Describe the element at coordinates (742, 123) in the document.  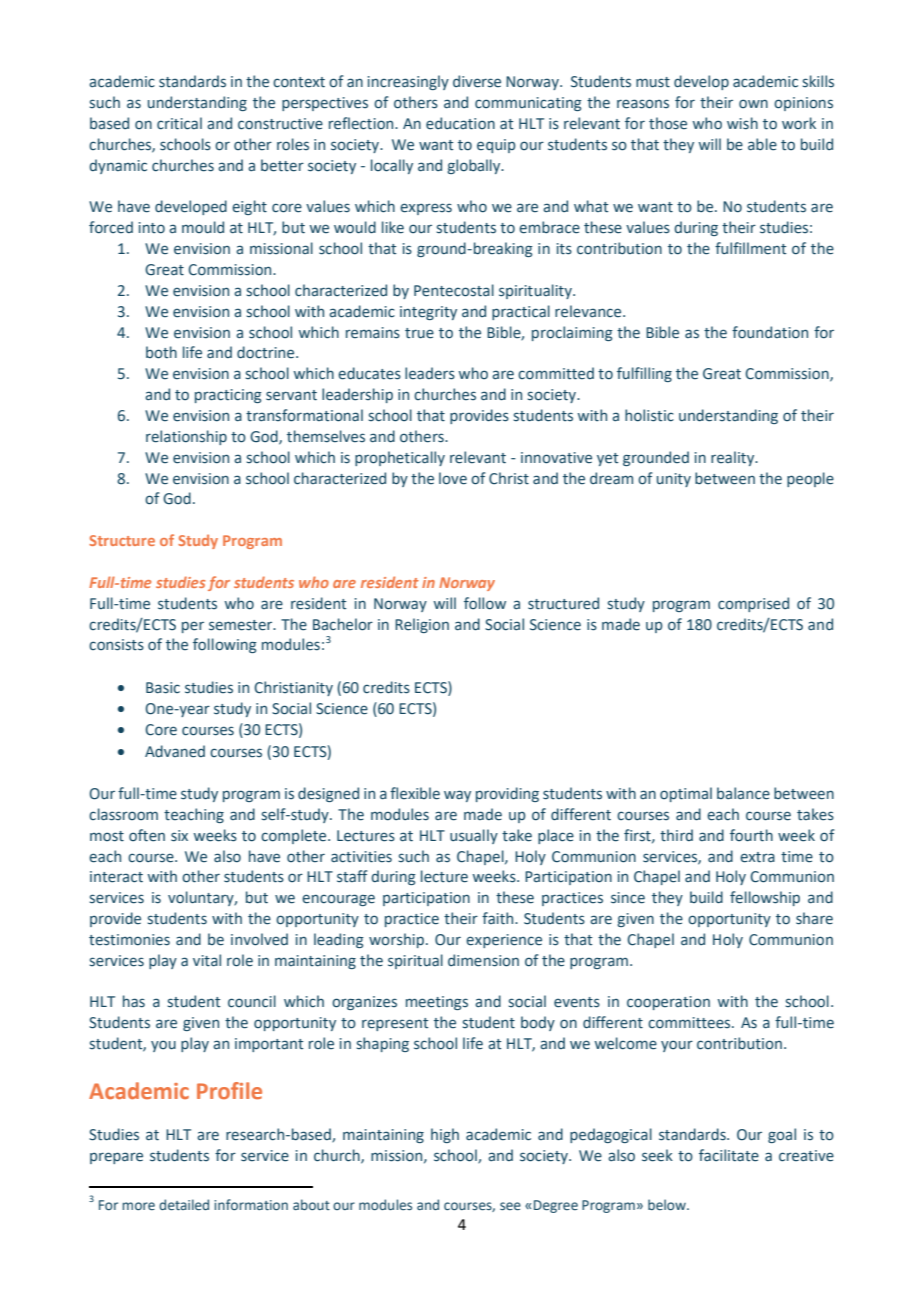
I see `wish` at that location.
